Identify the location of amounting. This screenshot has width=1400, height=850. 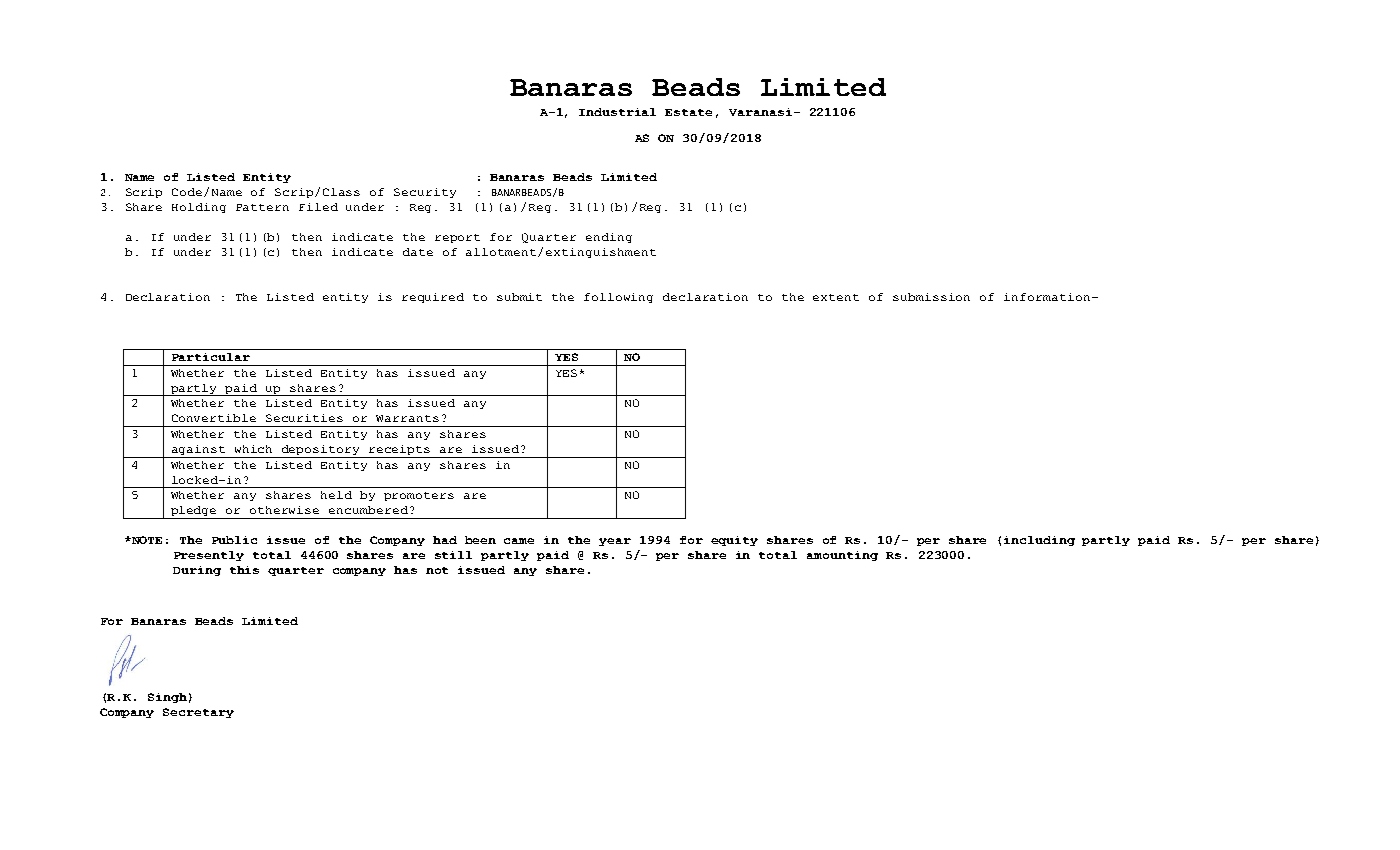
(842, 556).
